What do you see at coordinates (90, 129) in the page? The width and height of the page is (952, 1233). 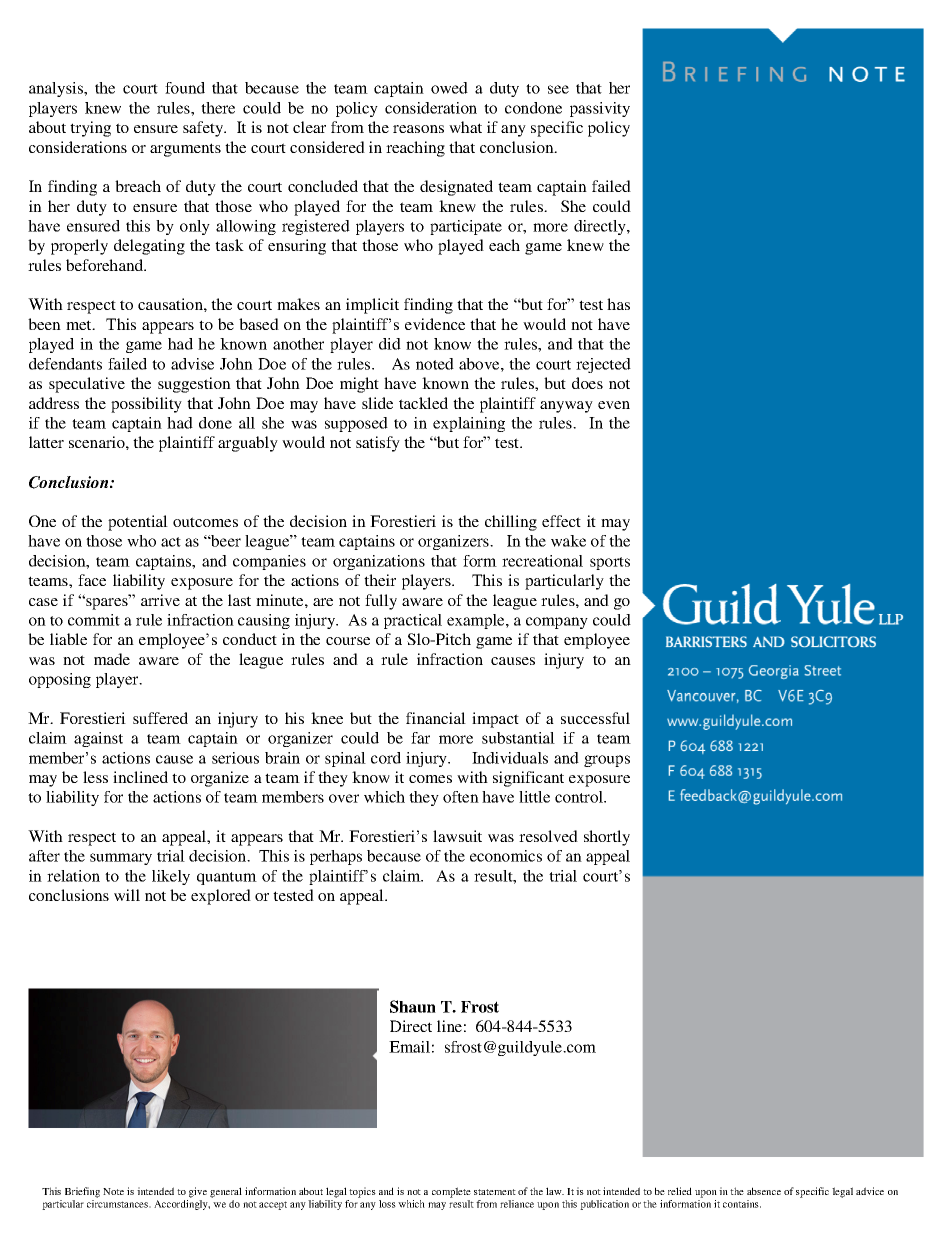 I see `trying` at bounding box center [90, 129].
